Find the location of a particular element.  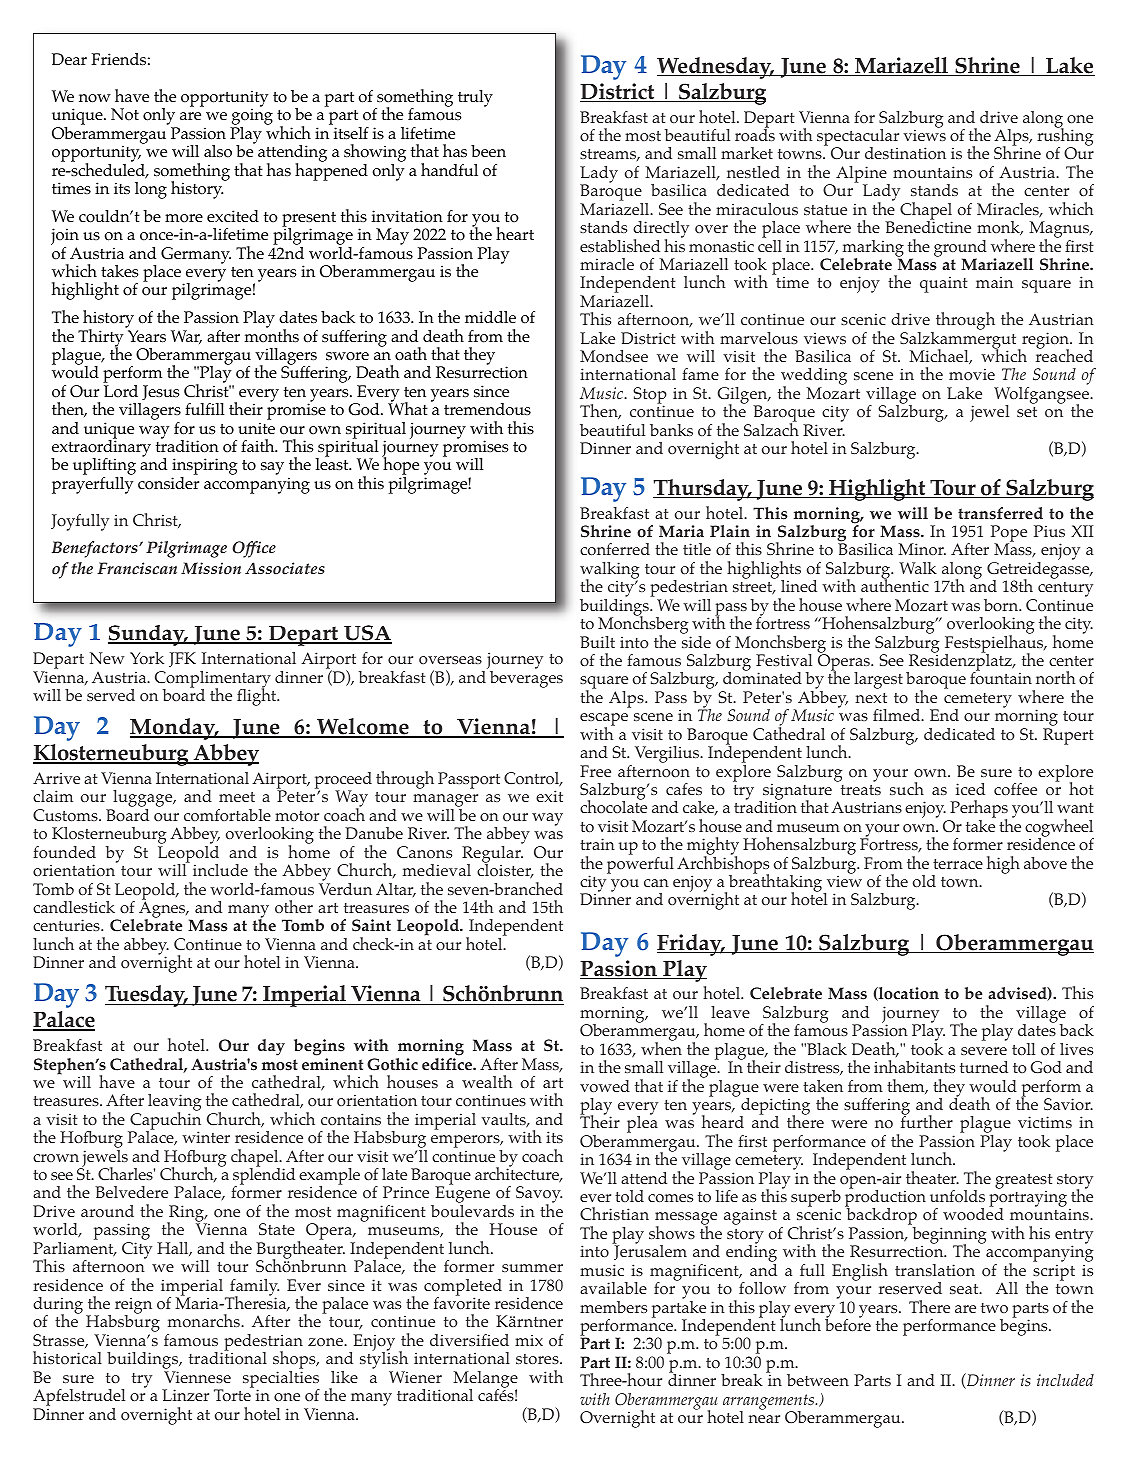

destination is located at coordinates (905, 153).
